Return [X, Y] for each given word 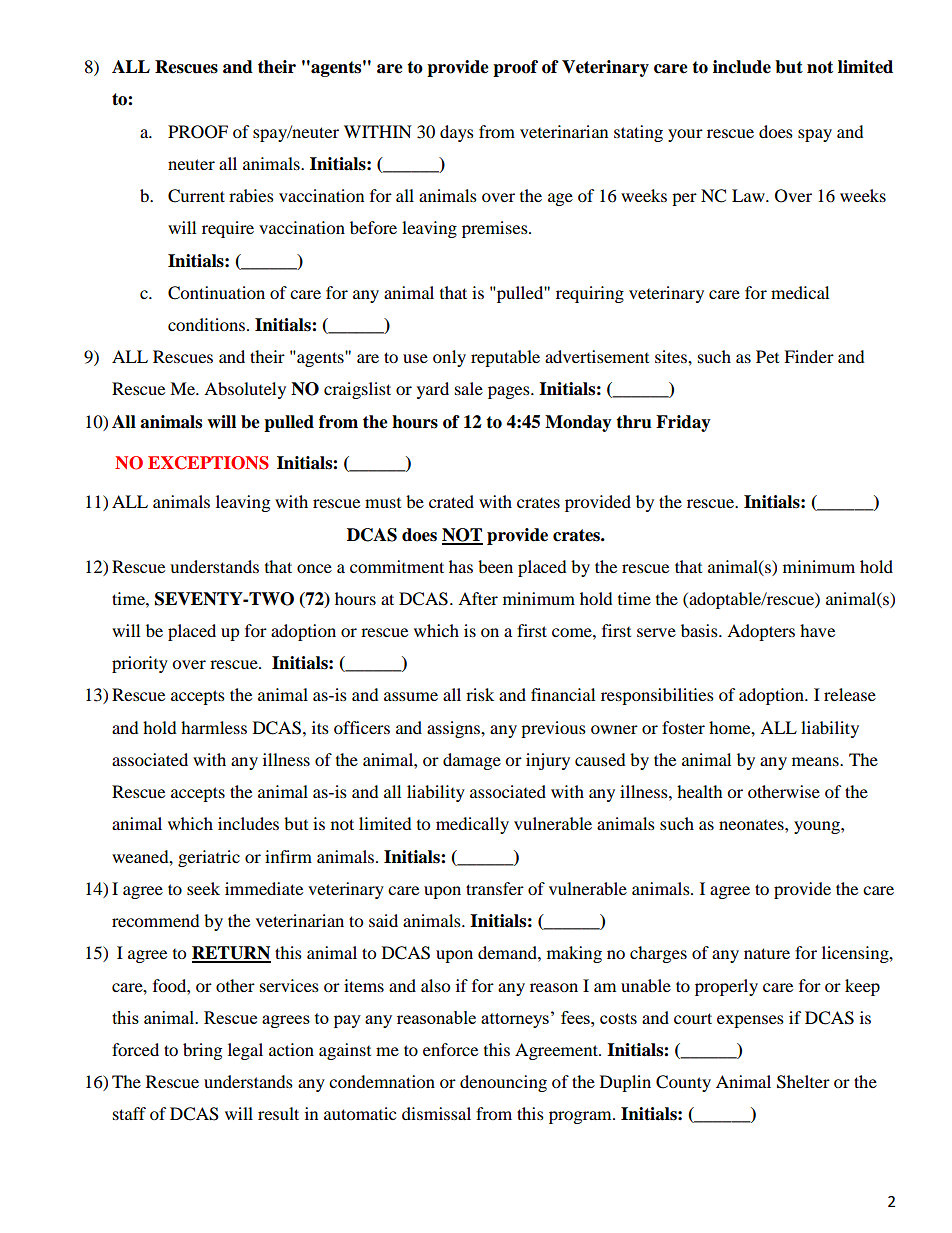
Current [196, 196]
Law [749, 195]
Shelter [803, 1082]
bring [202, 1051]
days [457, 133]
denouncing [503, 1083]
